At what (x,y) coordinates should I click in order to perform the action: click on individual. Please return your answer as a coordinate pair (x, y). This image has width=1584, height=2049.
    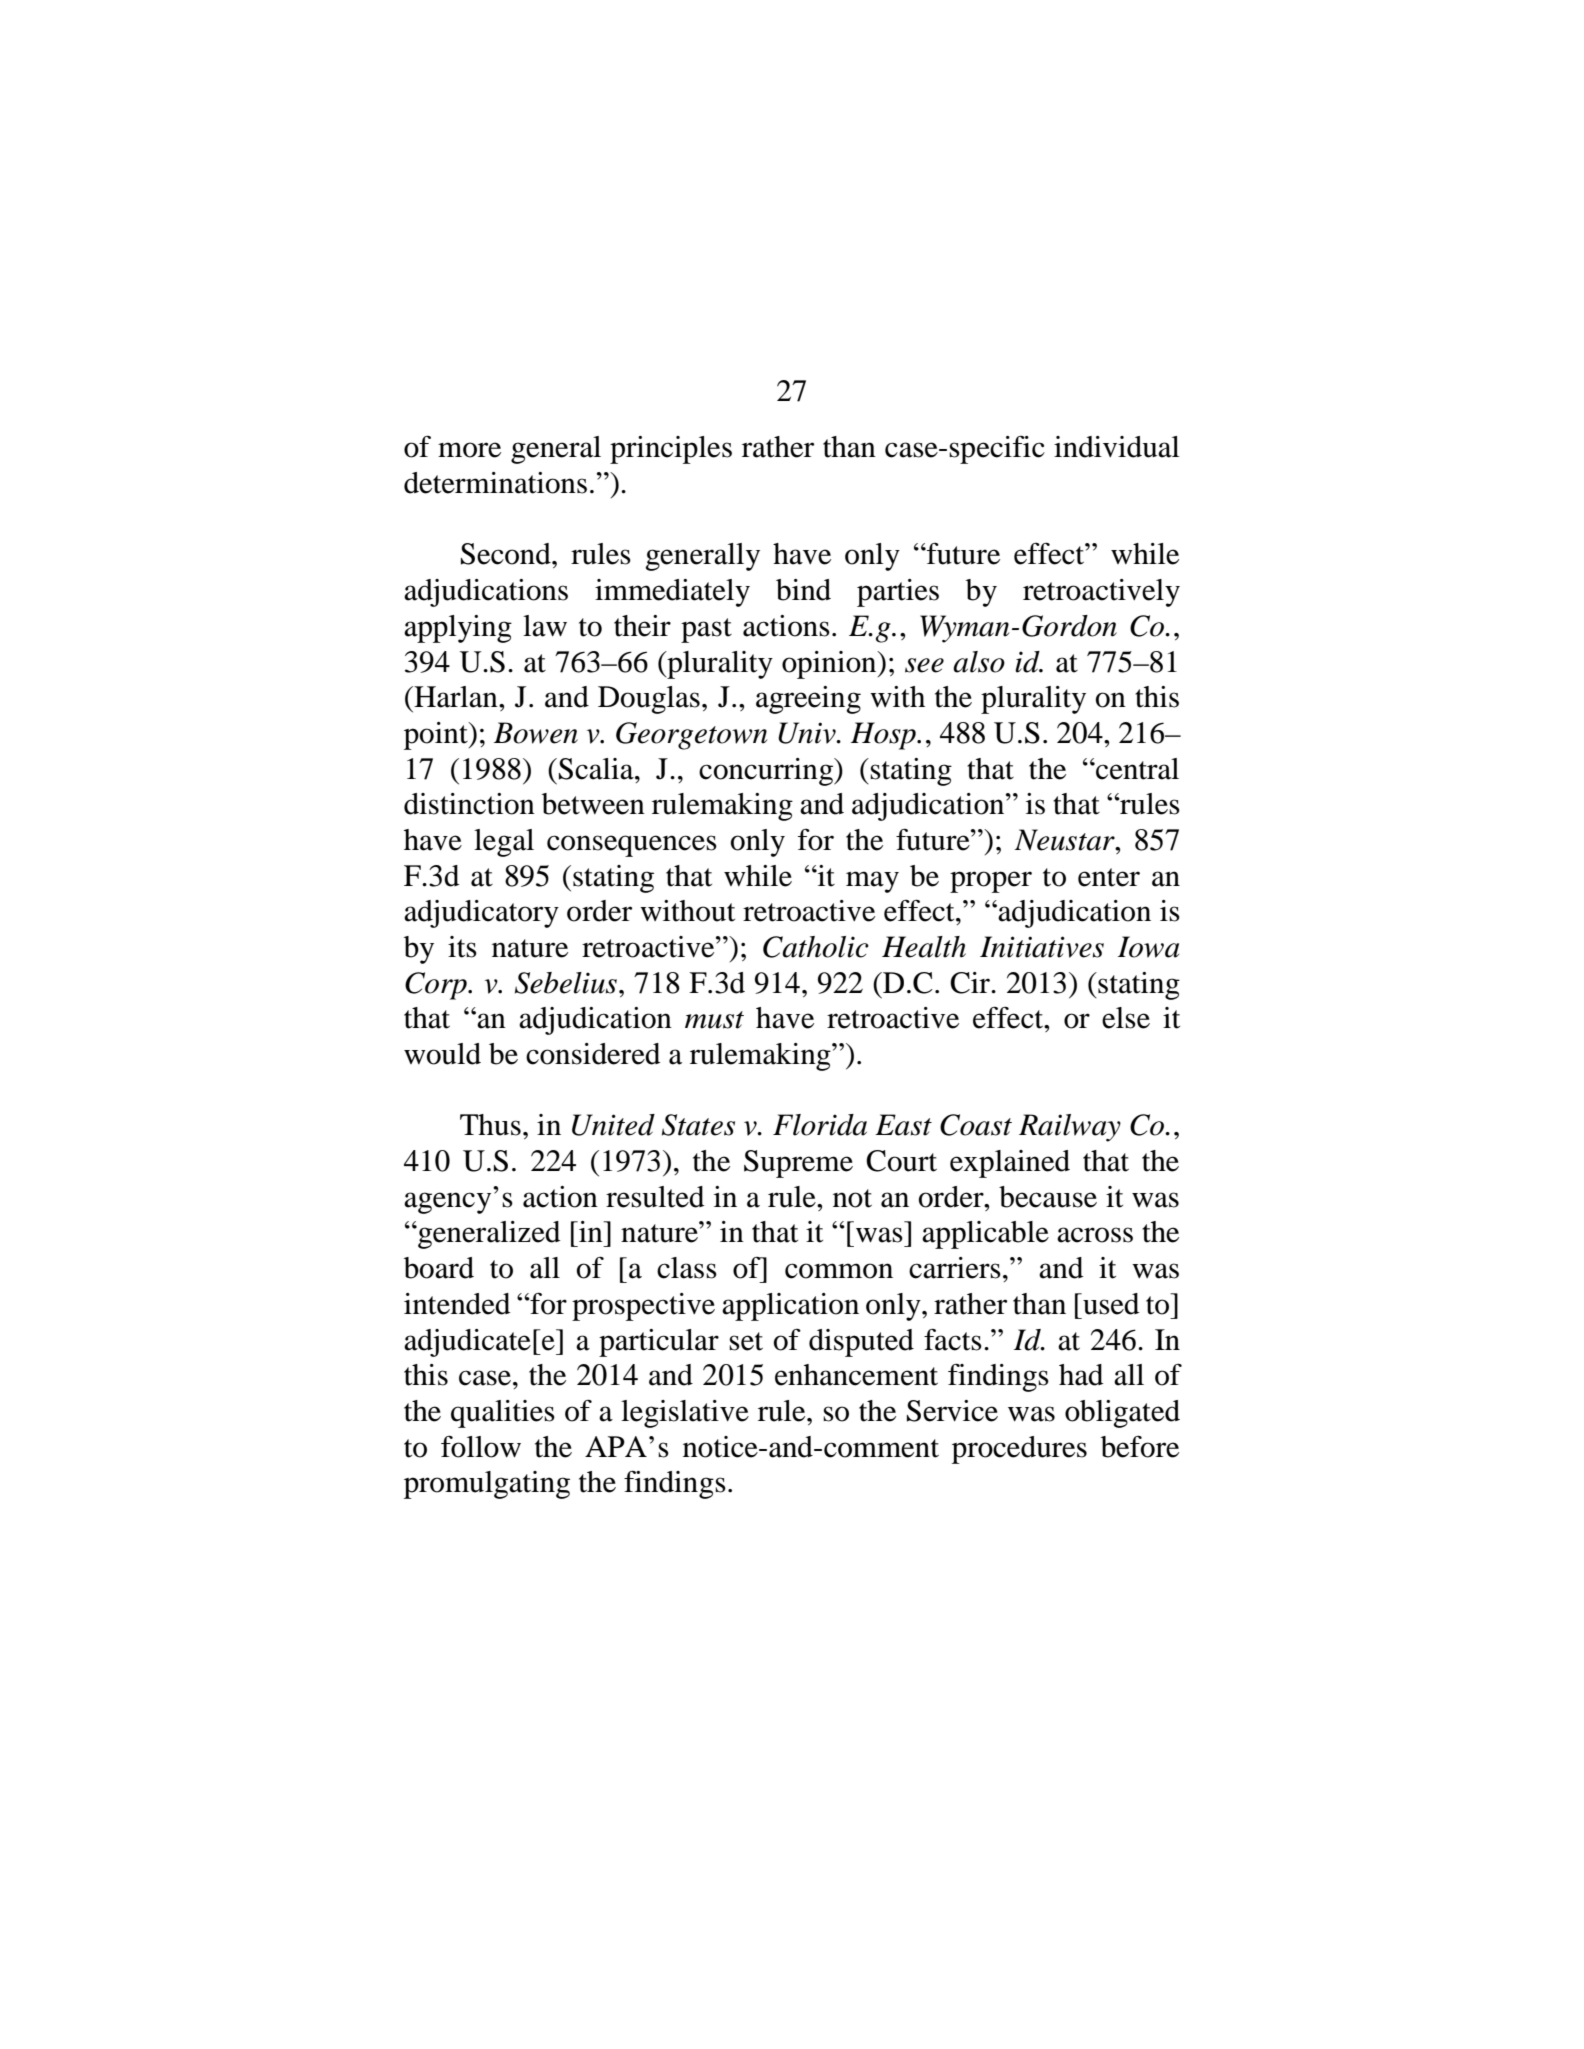
    Looking at the image, I should click on (1116, 447).
